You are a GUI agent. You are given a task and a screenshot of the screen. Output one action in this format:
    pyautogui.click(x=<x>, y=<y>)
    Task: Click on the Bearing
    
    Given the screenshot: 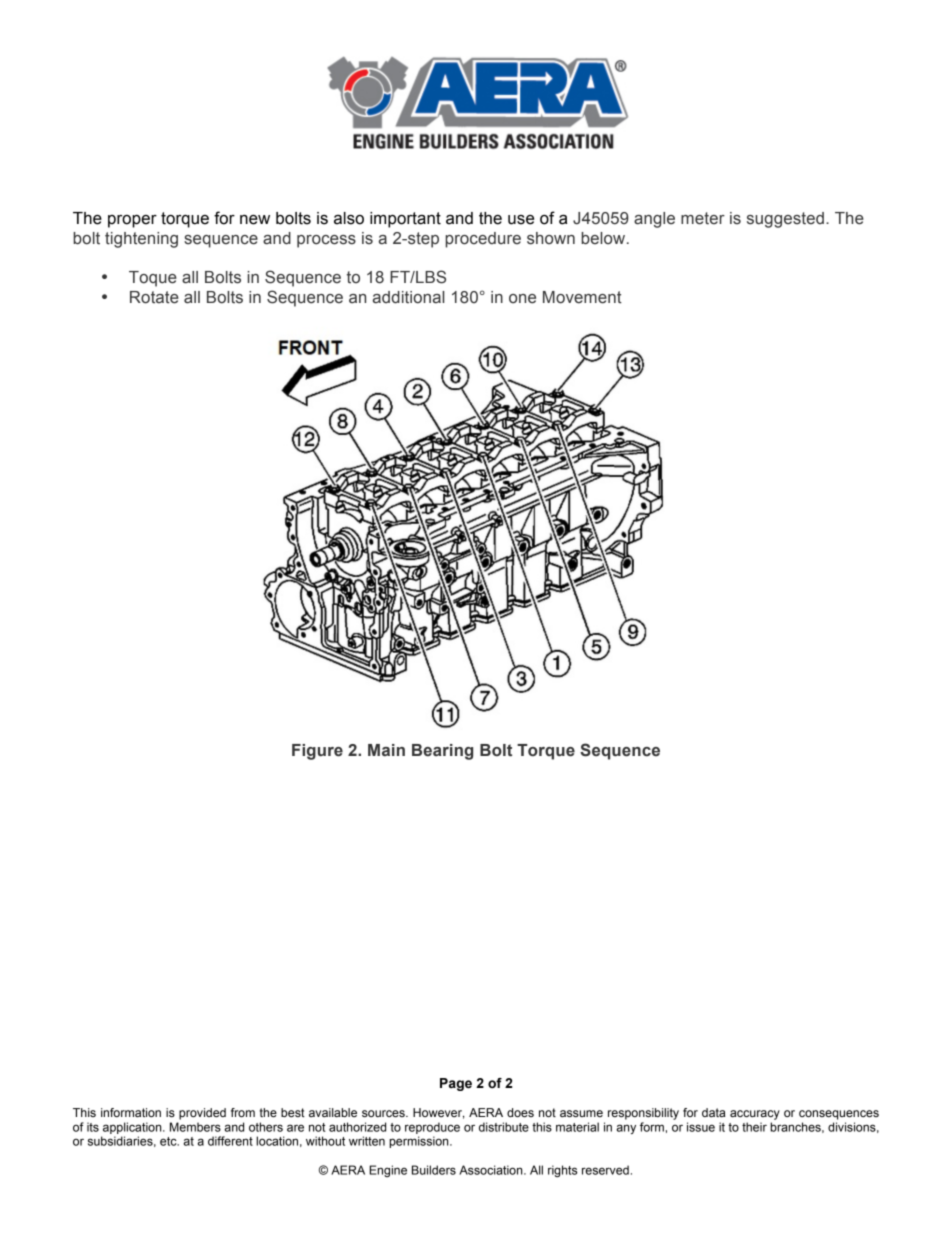 What is the action you would take?
    pyautogui.click(x=442, y=752)
